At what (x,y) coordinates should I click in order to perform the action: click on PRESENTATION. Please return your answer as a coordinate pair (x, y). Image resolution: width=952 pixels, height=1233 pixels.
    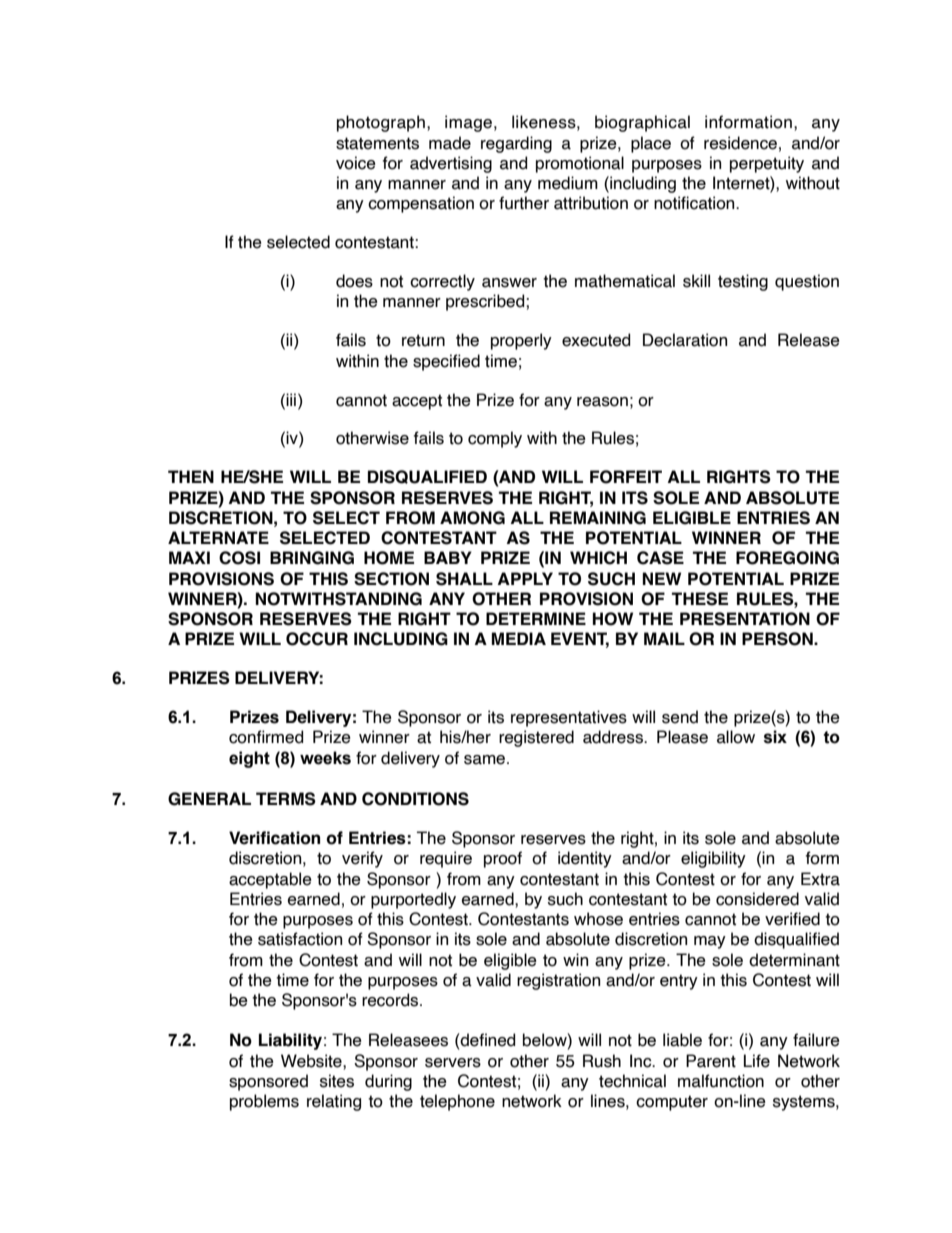
    Looking at the image, I should click on (745, 619).
